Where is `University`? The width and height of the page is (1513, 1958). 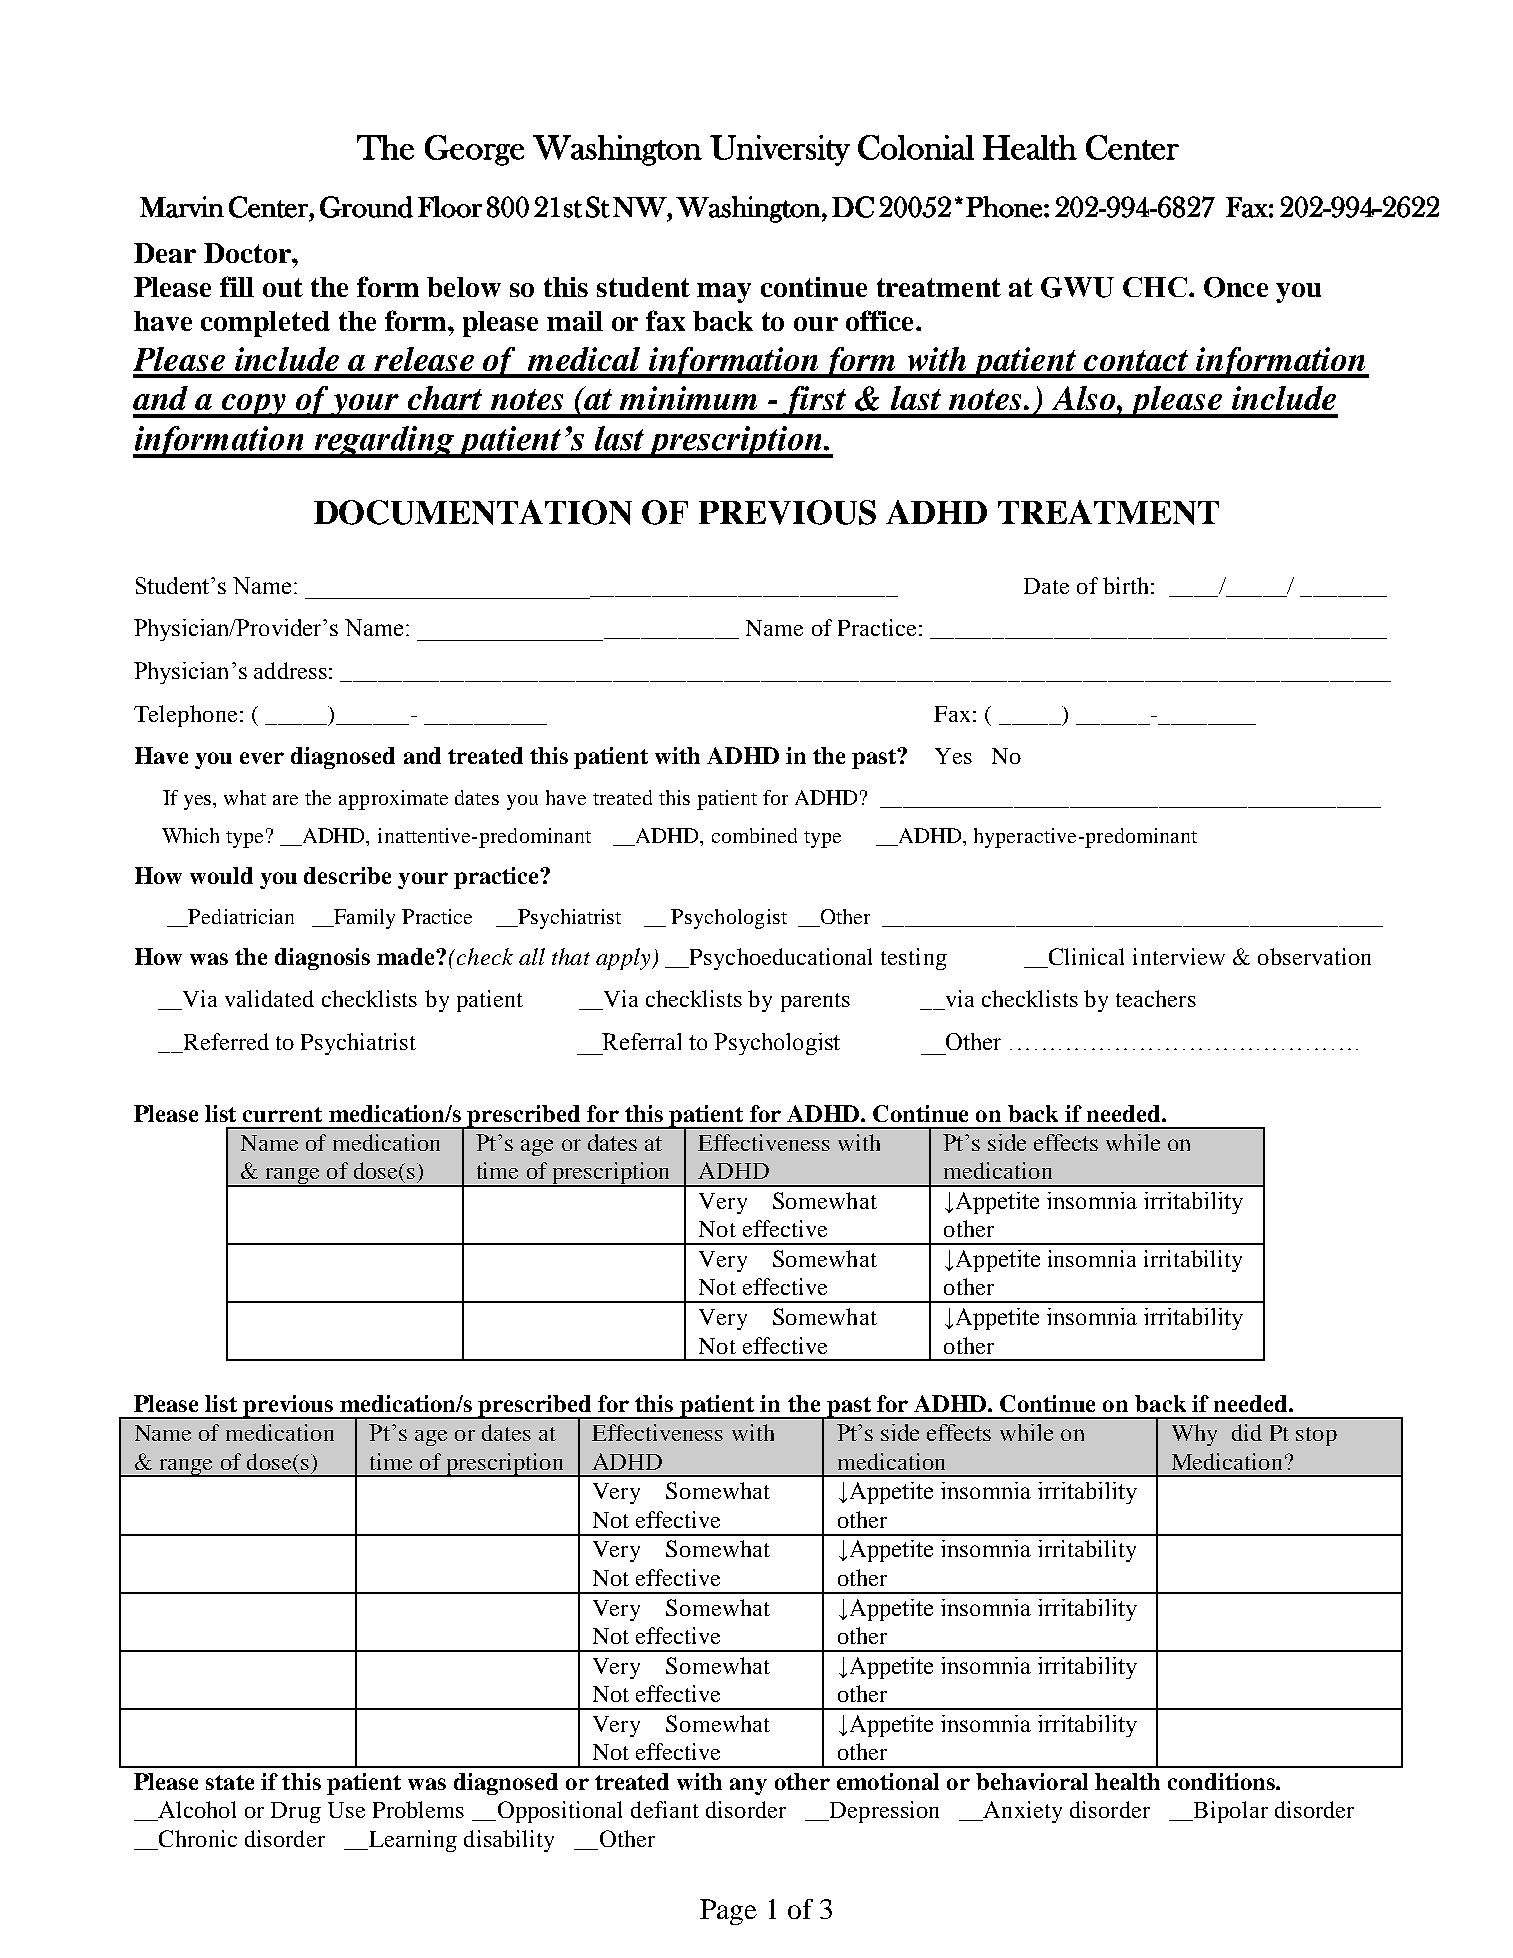
University is located at coordinates (780, 150).
